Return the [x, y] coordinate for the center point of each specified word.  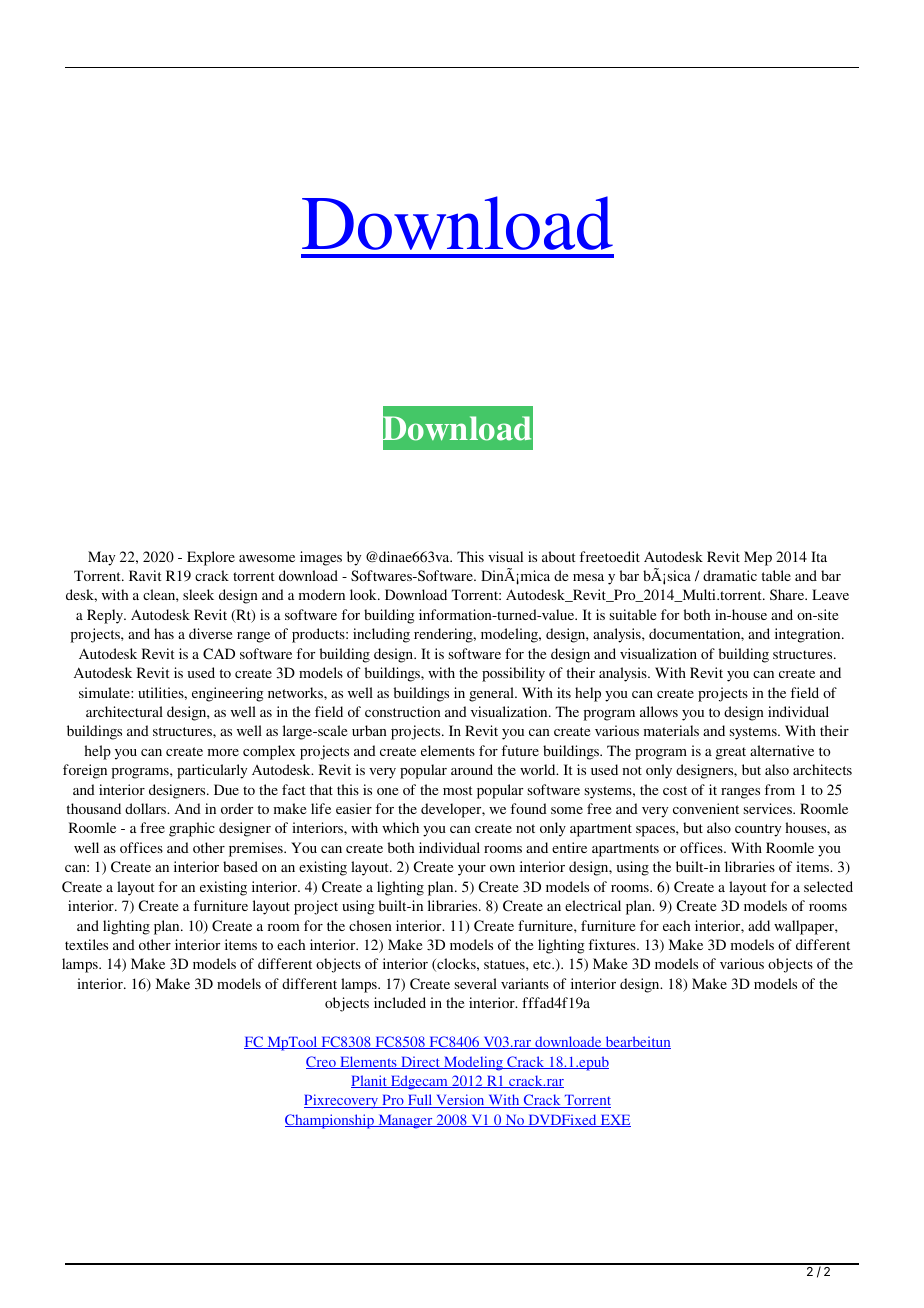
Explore [211, 558]
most [458, 790]
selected [828, 886]
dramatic [730, 575]
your [472, 870]
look [364, 594]
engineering [228, 694]
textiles [86, 944]
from [780, 789]
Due [226, 789]
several [476, 983]
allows [659, 711]
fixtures [613, 944]
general [492, 694]
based [240, 866]
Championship [330, 1121]
